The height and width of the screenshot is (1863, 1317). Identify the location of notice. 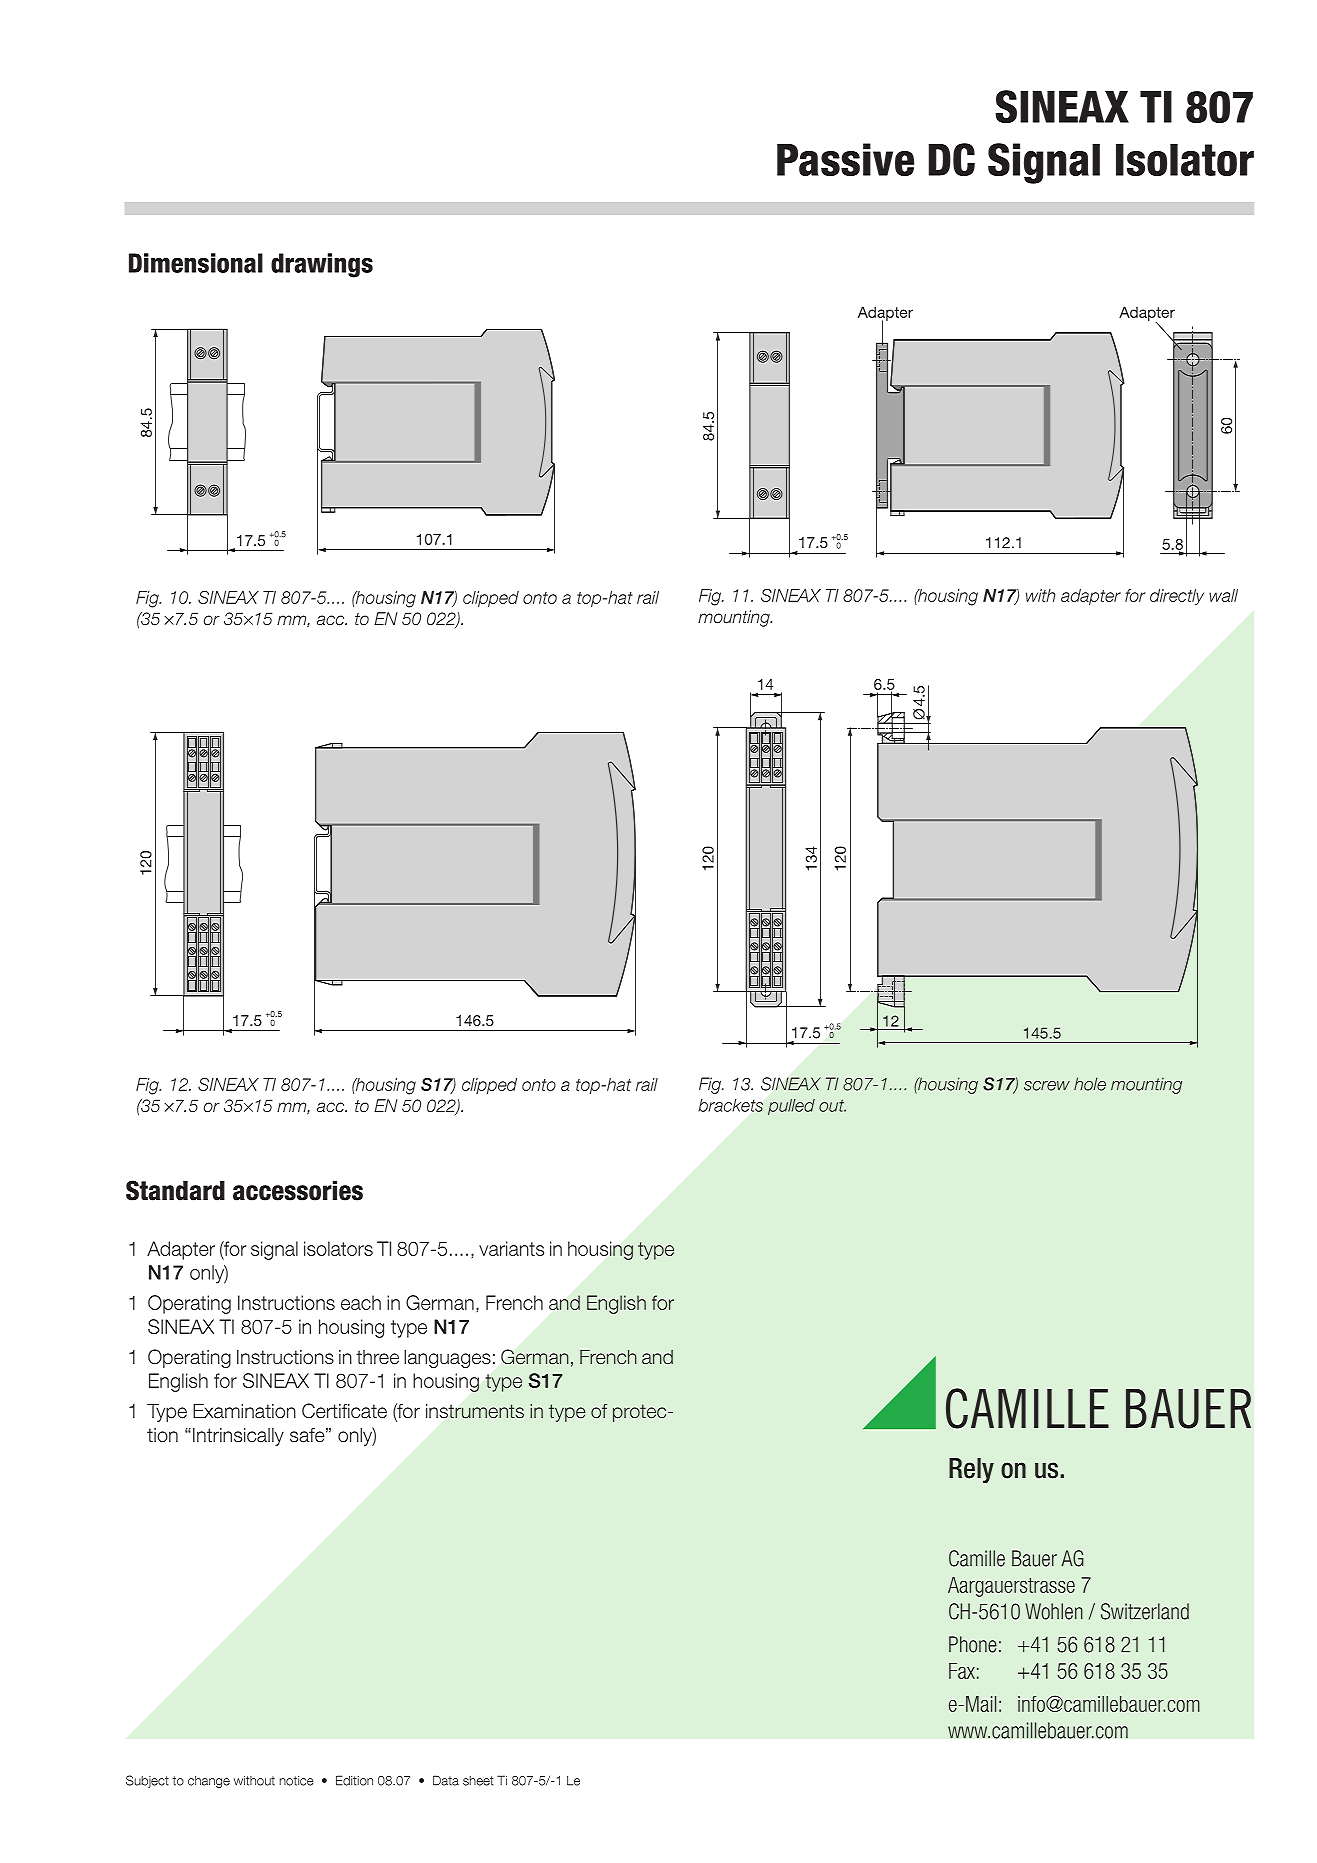
(297, 1781).
